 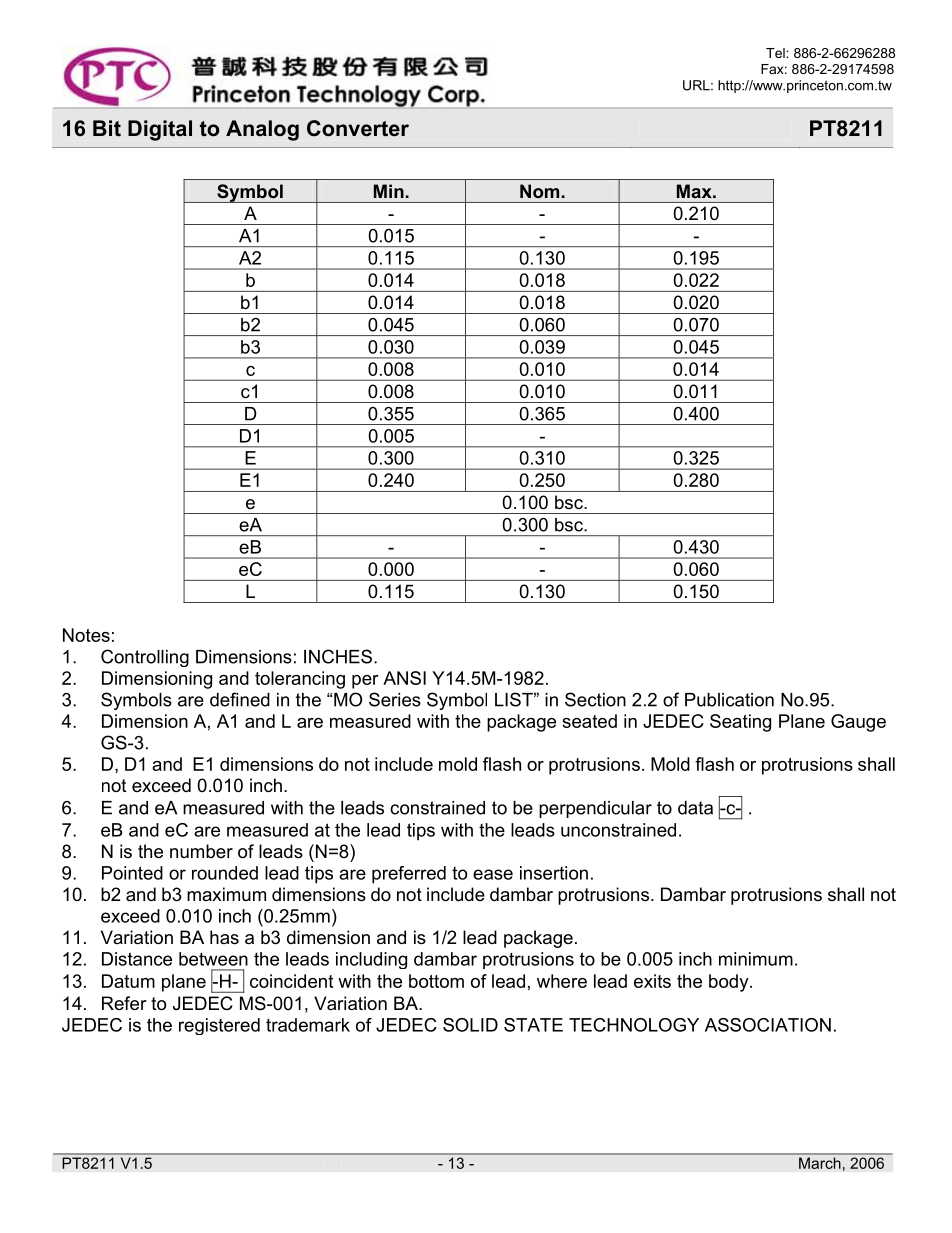 I want to click on Seating, so click(x=740, y=723).
